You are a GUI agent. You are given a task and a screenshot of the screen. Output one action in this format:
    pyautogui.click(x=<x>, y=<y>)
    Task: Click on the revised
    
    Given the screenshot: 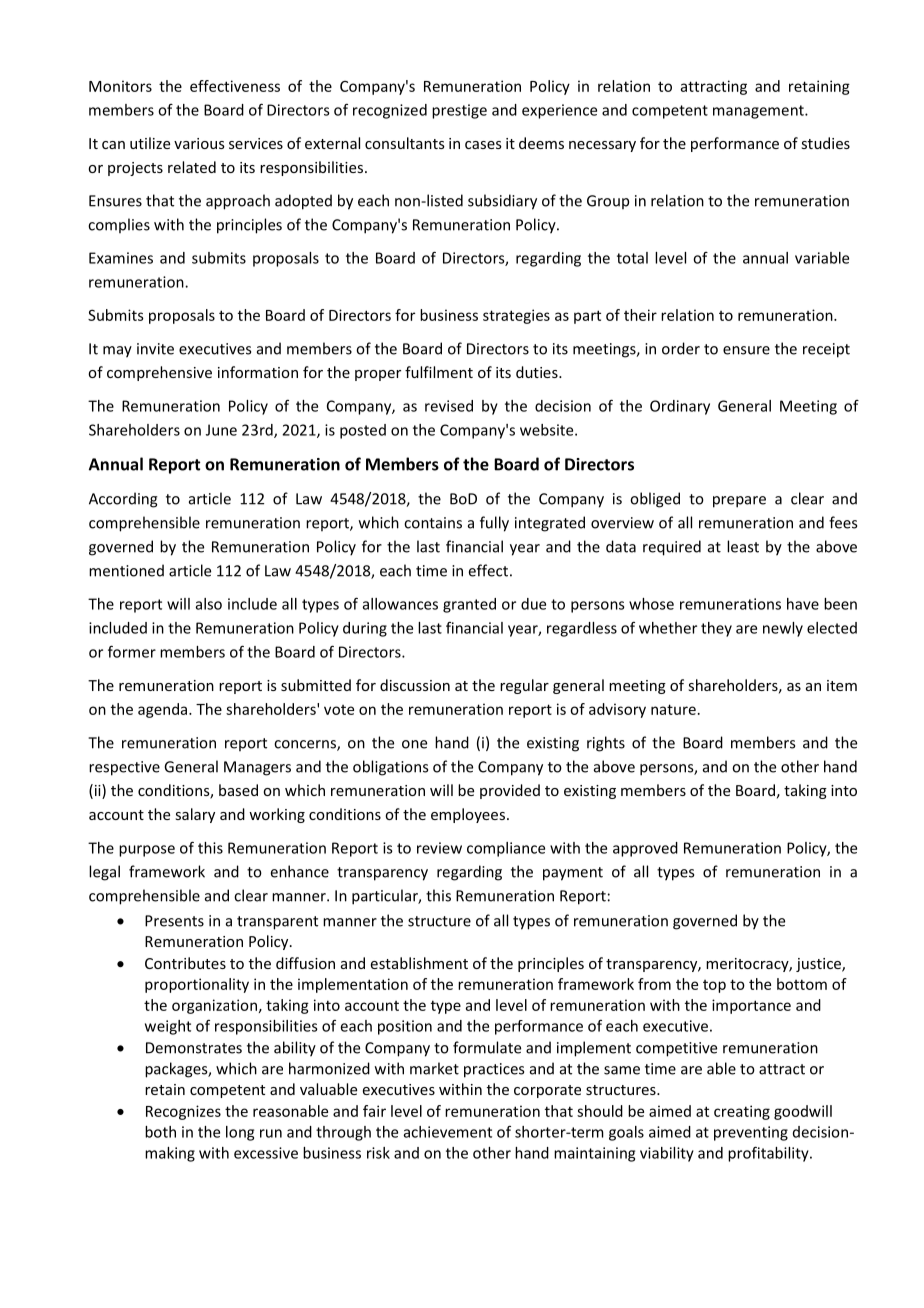 What is the action you would take?
    pyautogui.click(x=449, y=406)
